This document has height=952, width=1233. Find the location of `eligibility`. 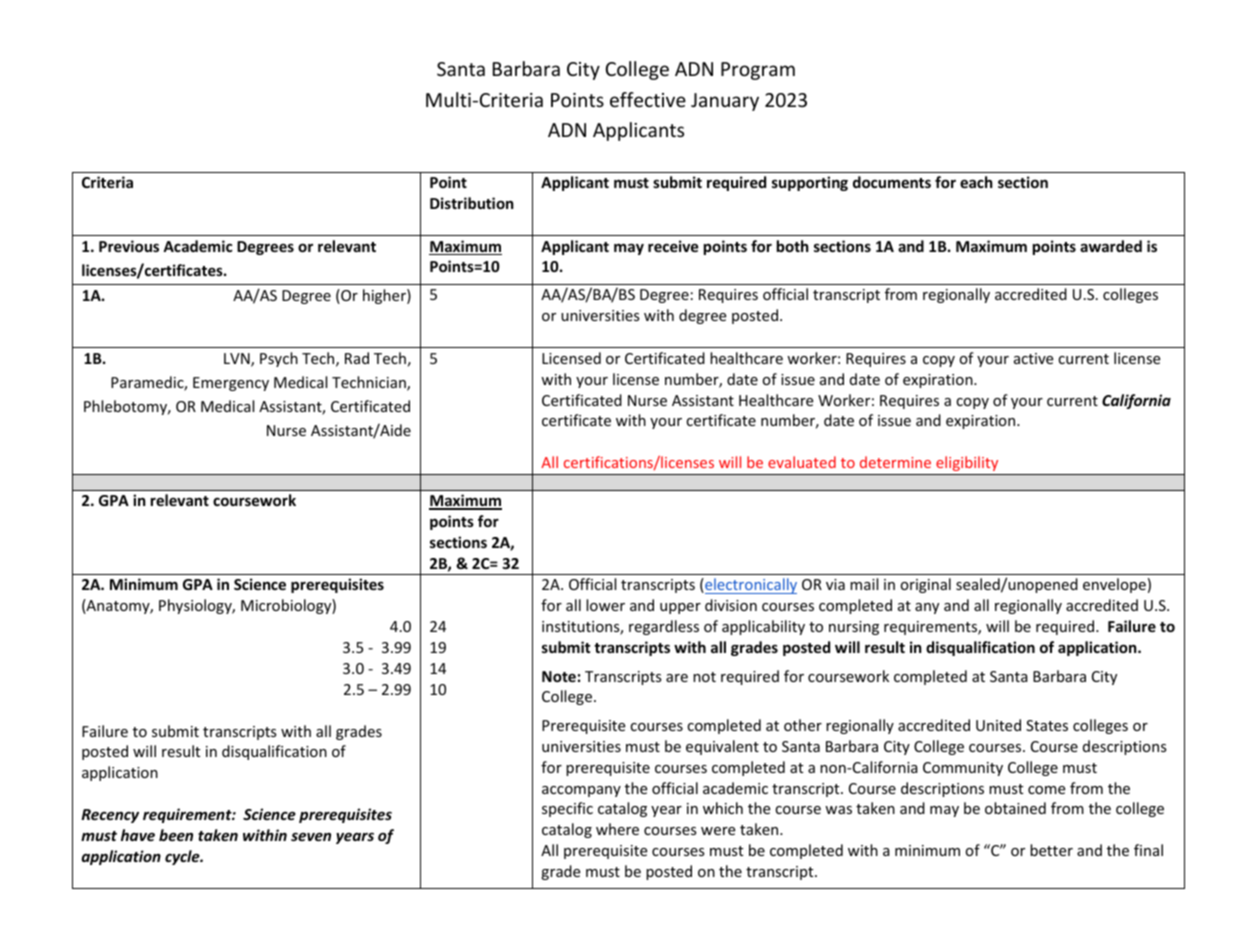

eligibility is located at coordinates (967, 463).
